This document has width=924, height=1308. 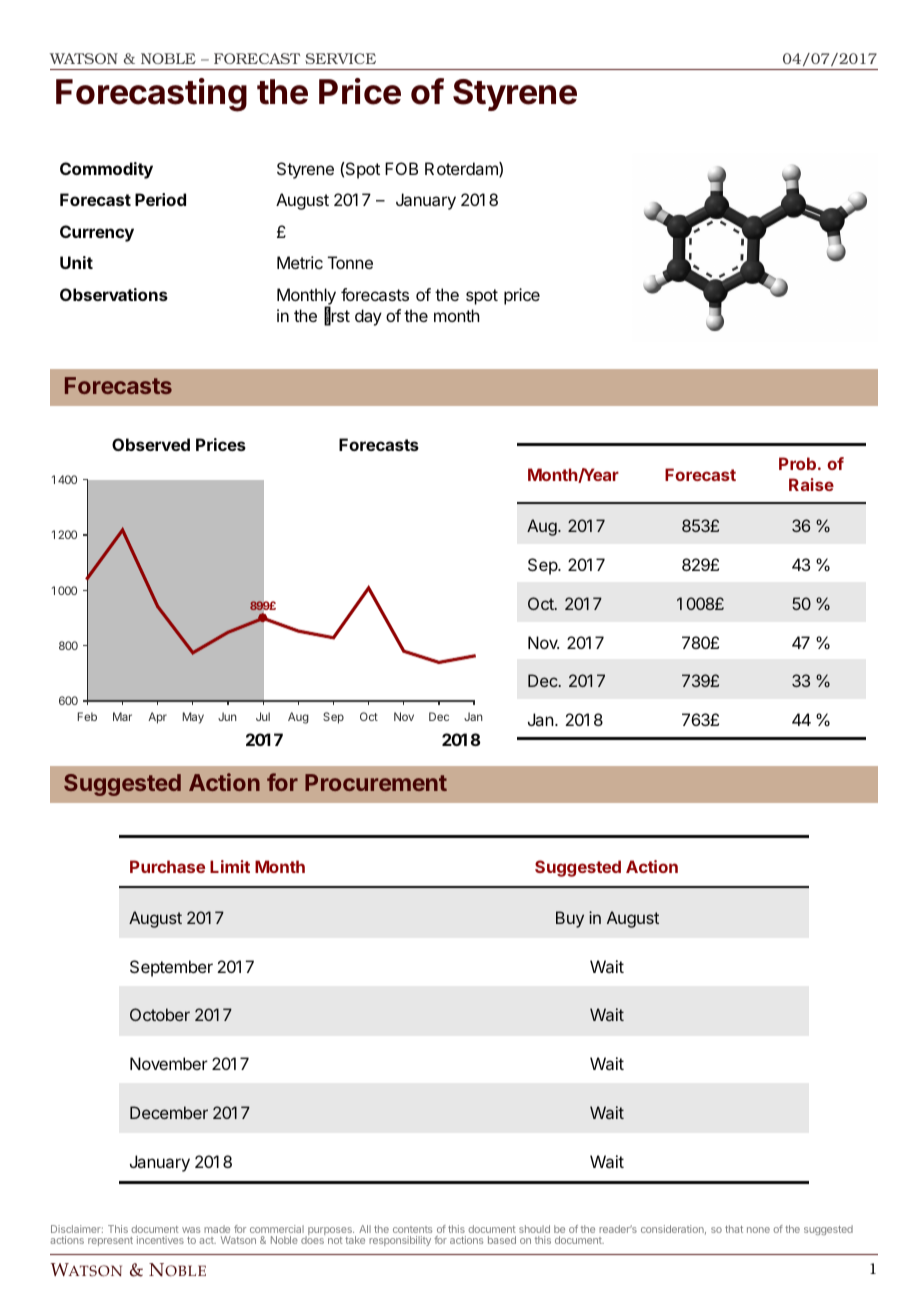 What do you see at coordinates (376, 782) in the document?
I see `Procurement` at bounding box center [376, 782].
